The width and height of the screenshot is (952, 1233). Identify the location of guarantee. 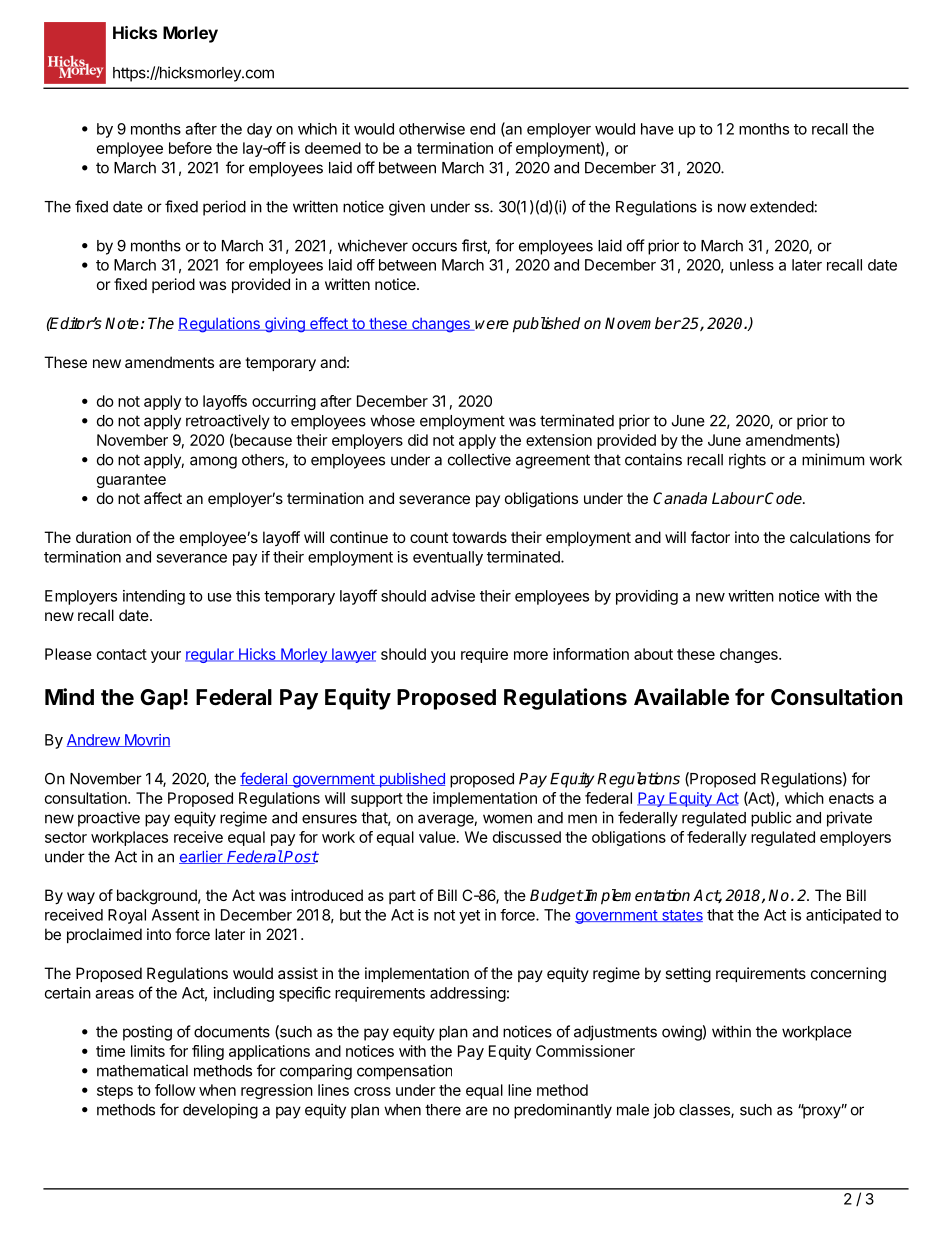
(131, 481).
